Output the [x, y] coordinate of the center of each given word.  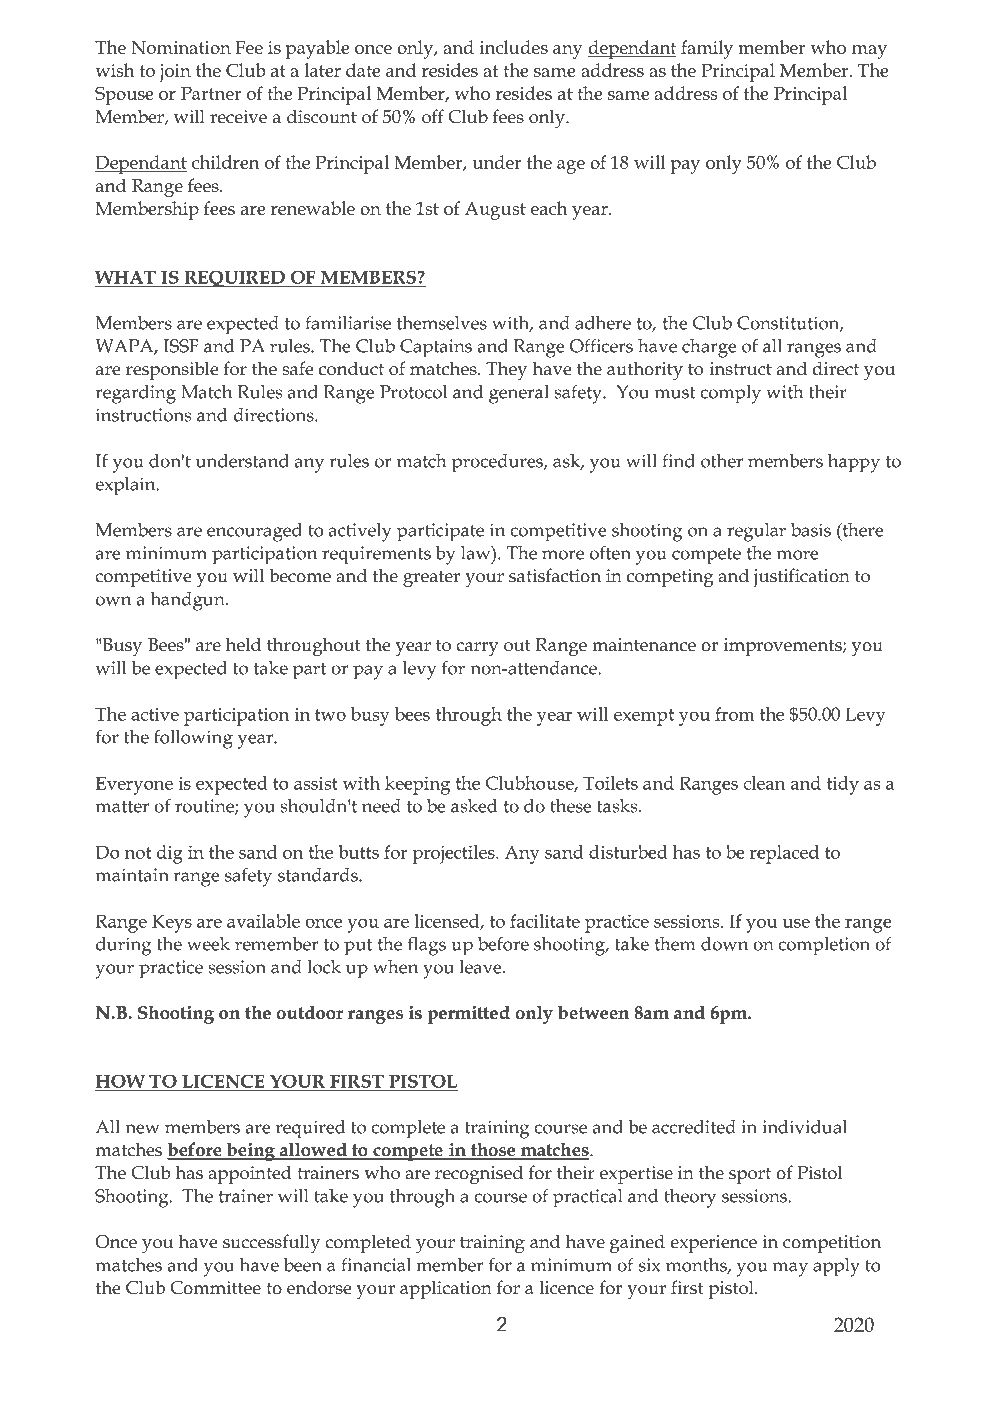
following [193, 739]
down [724, 944]
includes [514, 47]
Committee [215, 1288]
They [506, 370]
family [707, 49]
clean [764, 783]
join [175, 73]
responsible [172, 370]
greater [431, 579]
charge [709, 348]
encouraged [254, 532]
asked [474, 806]
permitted [468, 1014]
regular [756, 532]
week [208, 944]
